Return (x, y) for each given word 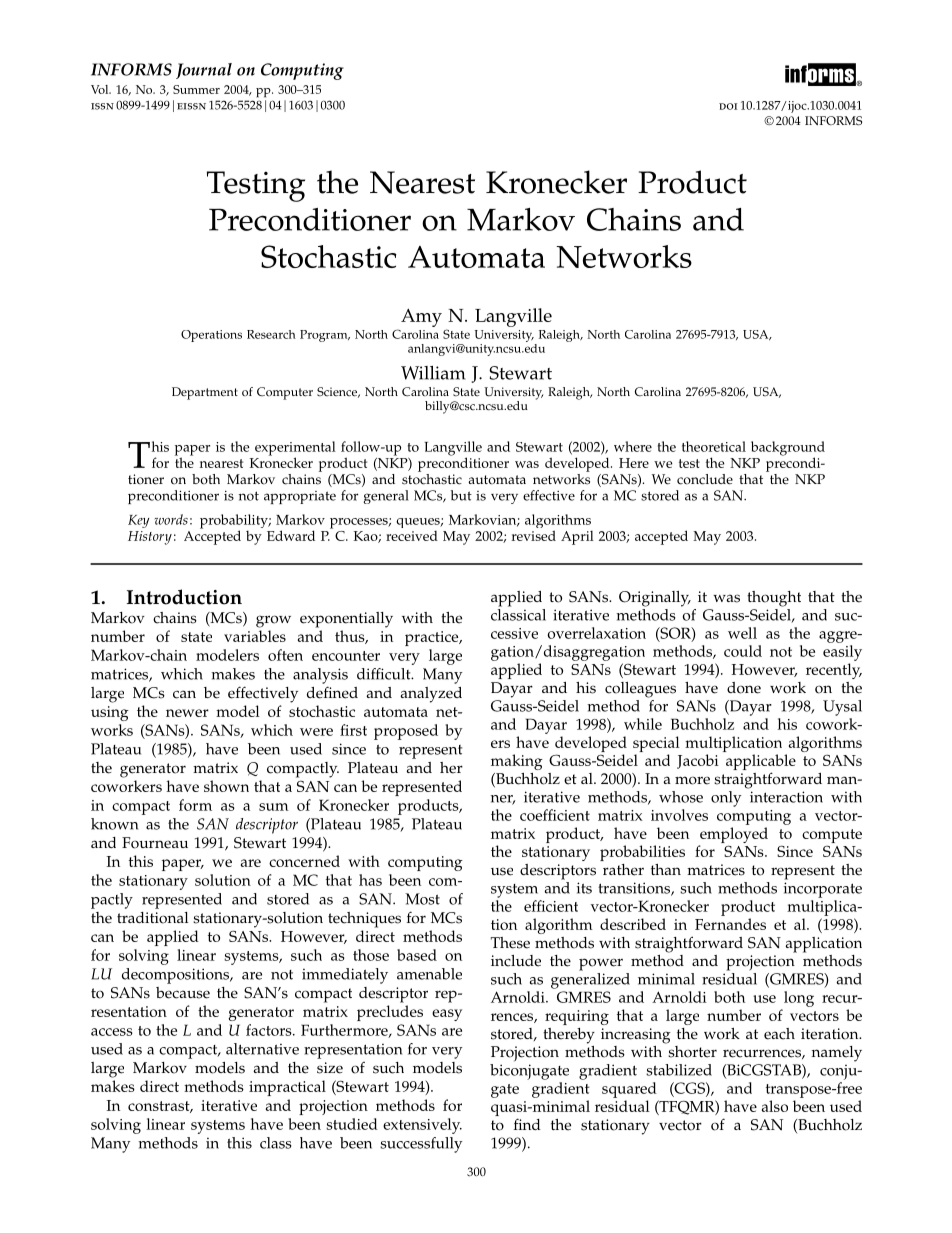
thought (774, 599)
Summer (196, 89)
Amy (421, 318)
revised (533, 535)
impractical (287, 1088)
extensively (422, 1126)
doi (728, 106)
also (775, 1106)
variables (255, 636)
